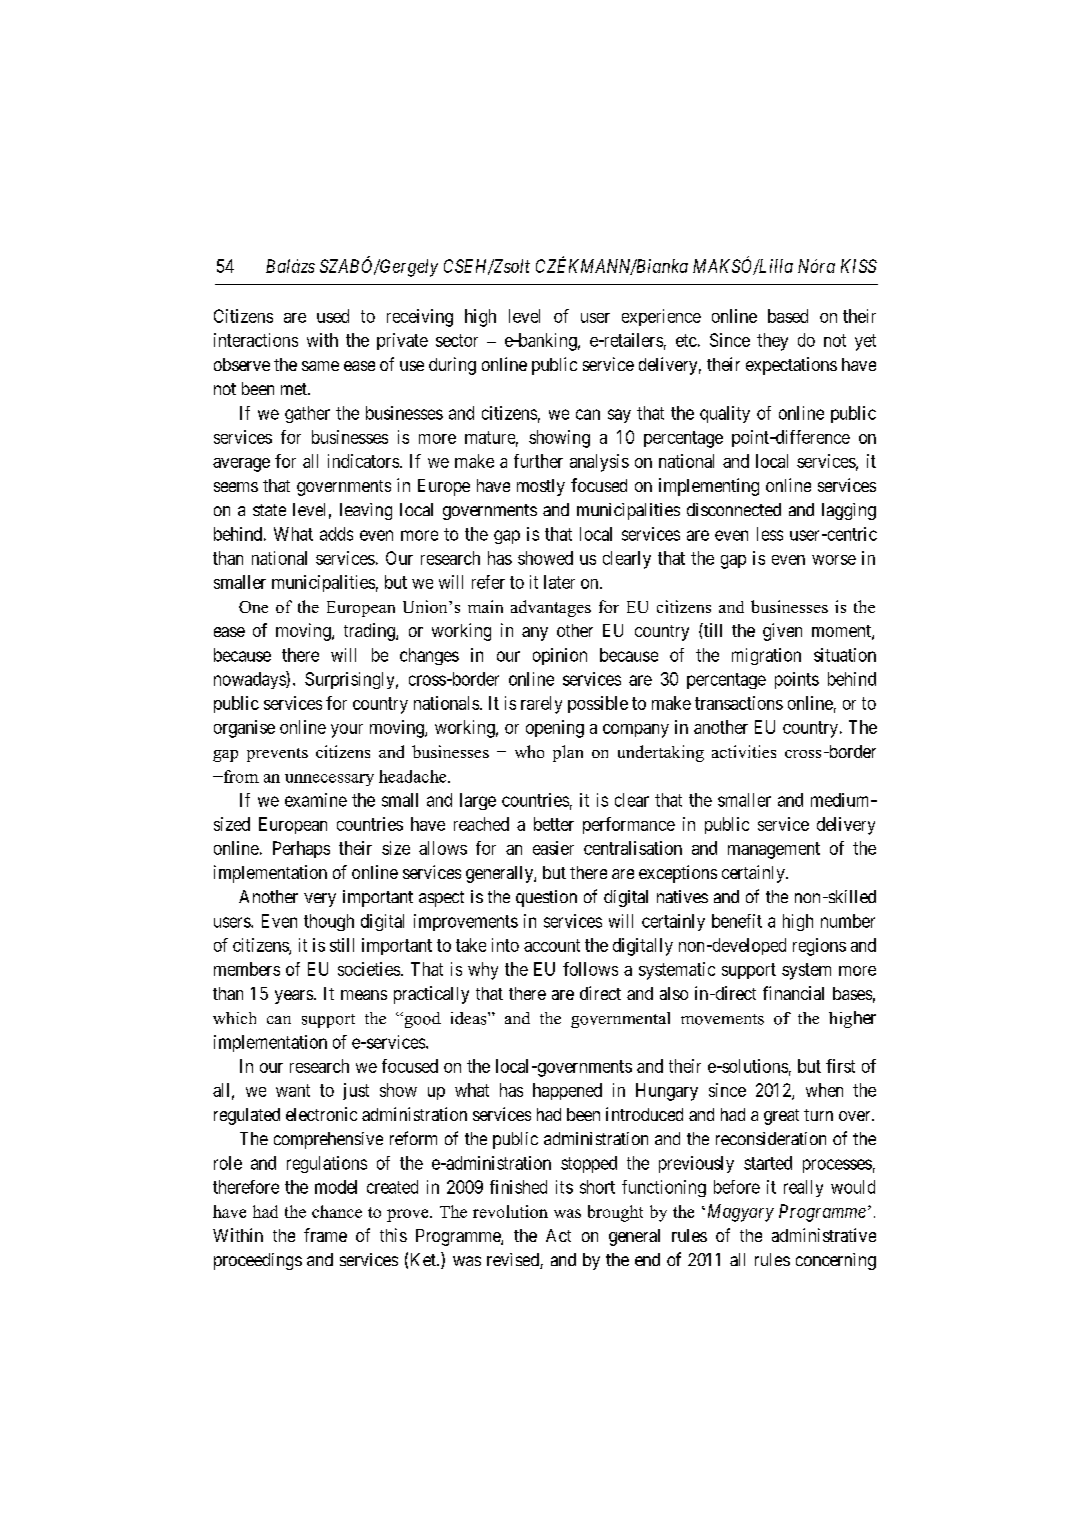 Image resolution: width=1089 pixels, height=1540 pixels. I want to click on frame, so click(325, 1235).
